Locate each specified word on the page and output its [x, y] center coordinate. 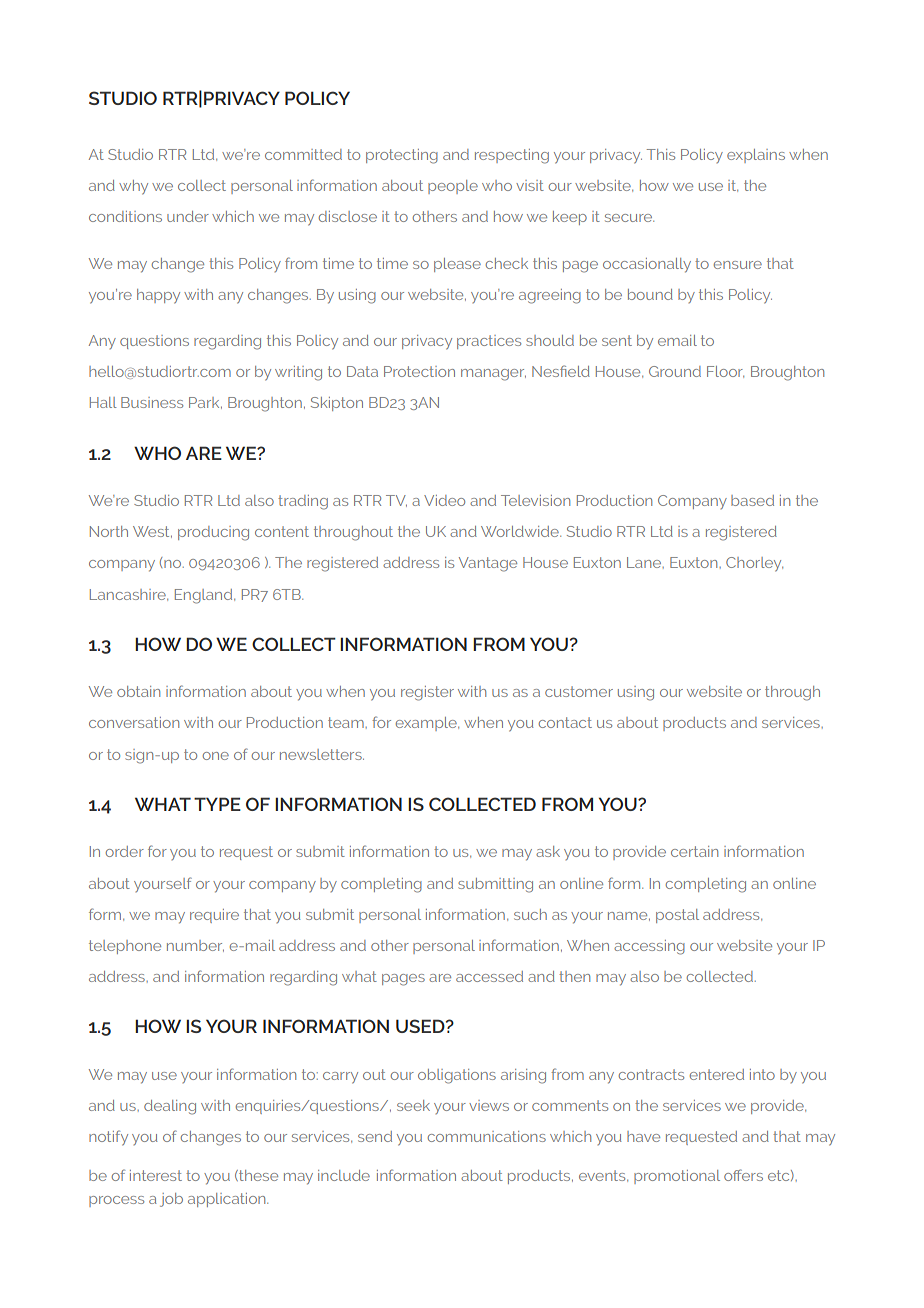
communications [487, 1136]
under [188, 216]
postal [677, 916]
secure [629, 218]
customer [579, 691]
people [453, 187]
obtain [138, 691]
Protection [419, 371]
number [195, 946]
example [427, 724]
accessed [489, 976]
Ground [675, 371]
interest [156, 1175]
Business [152, 402]
